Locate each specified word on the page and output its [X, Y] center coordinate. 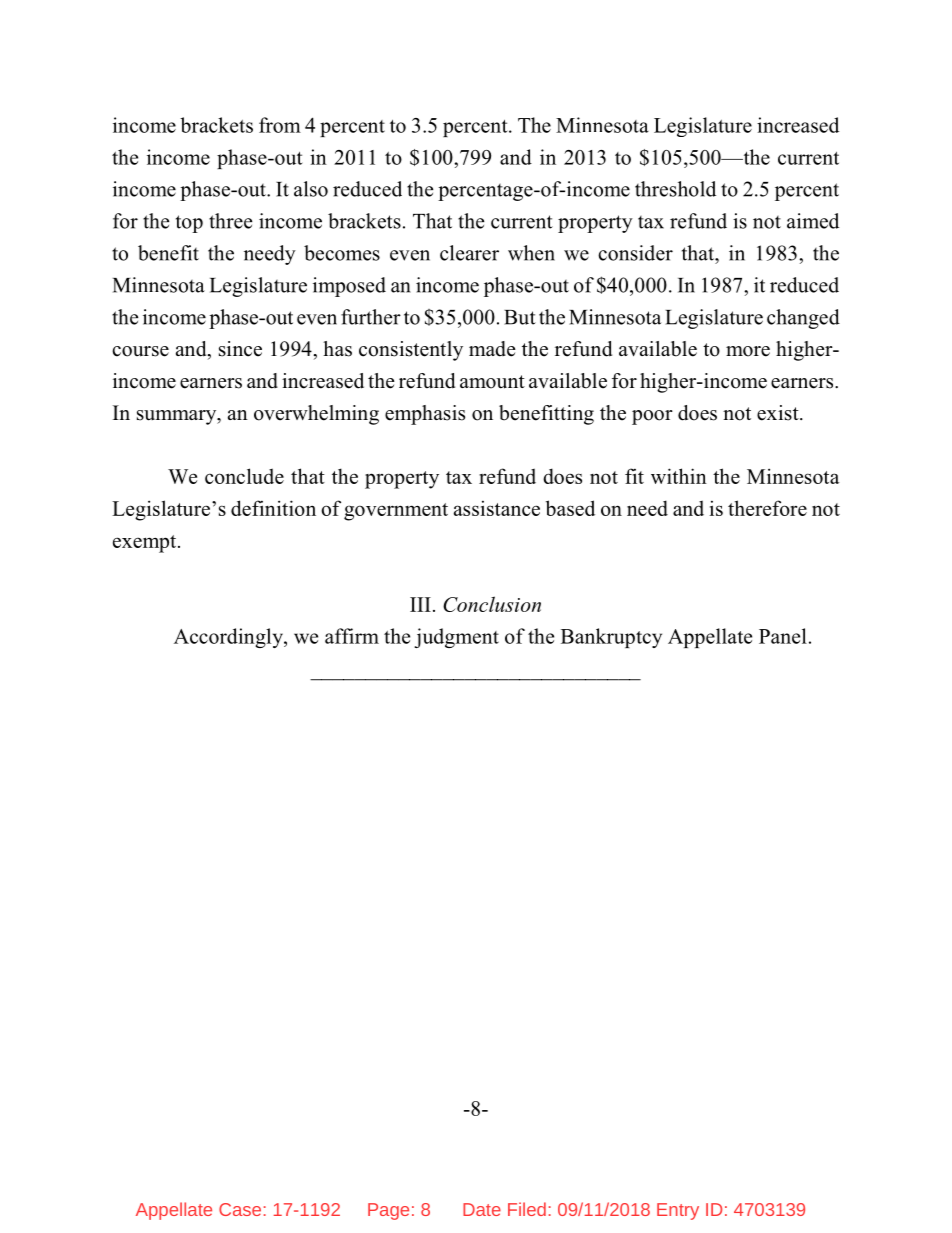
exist [779, 413]
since [240, 349]
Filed [527, 1209]
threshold [675, 189]
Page [388, 1211]
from [280, 125]
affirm [352, 636]
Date [482, 1209]
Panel [783, 636]
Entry [678, 1211]
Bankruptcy [611, 638]
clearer [469, 253]
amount [492, 382]
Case [240, 1209]
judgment [456, 638]
